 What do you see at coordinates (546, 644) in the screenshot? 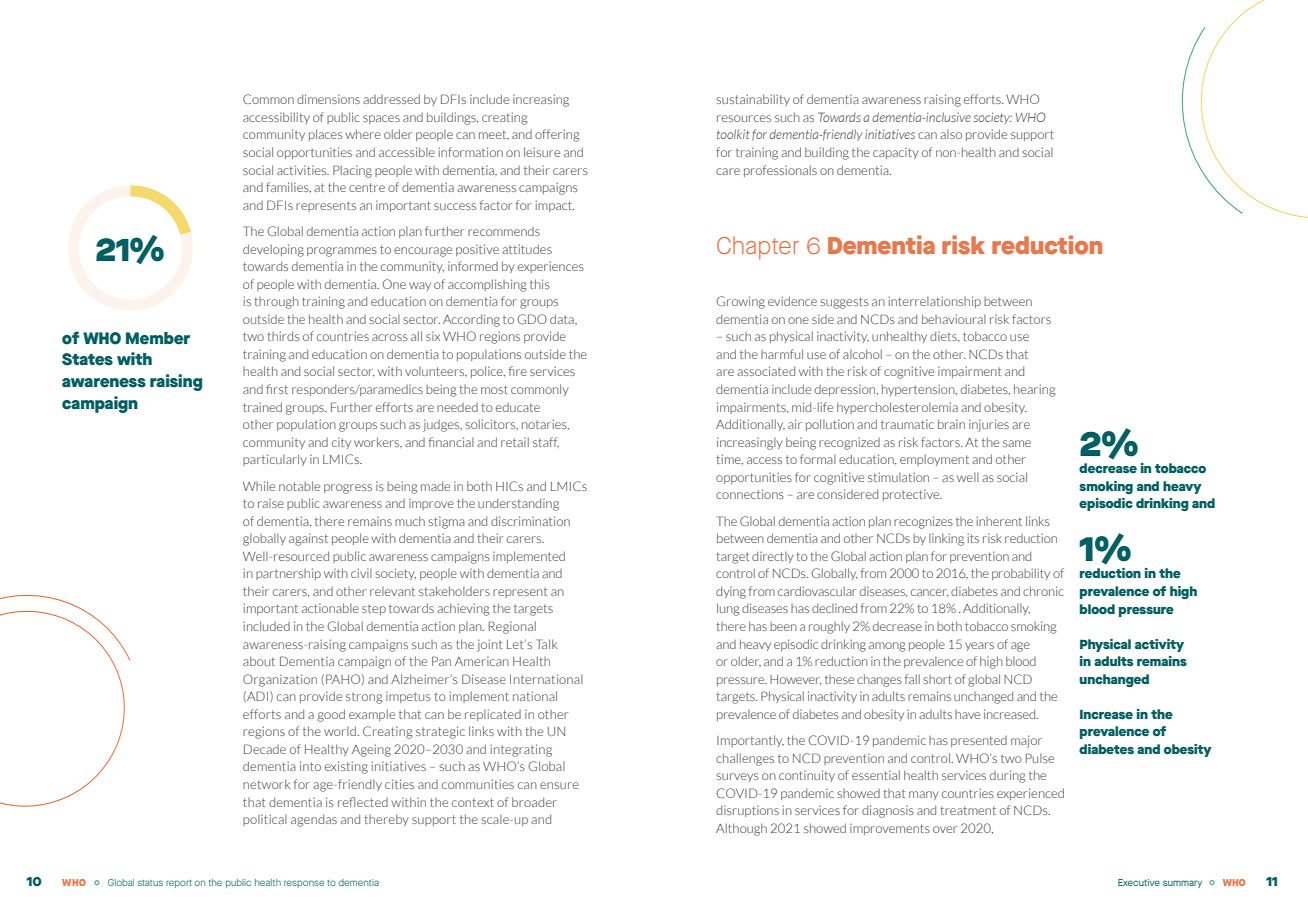
I see `Talk` at bounding box center [546, 644].
